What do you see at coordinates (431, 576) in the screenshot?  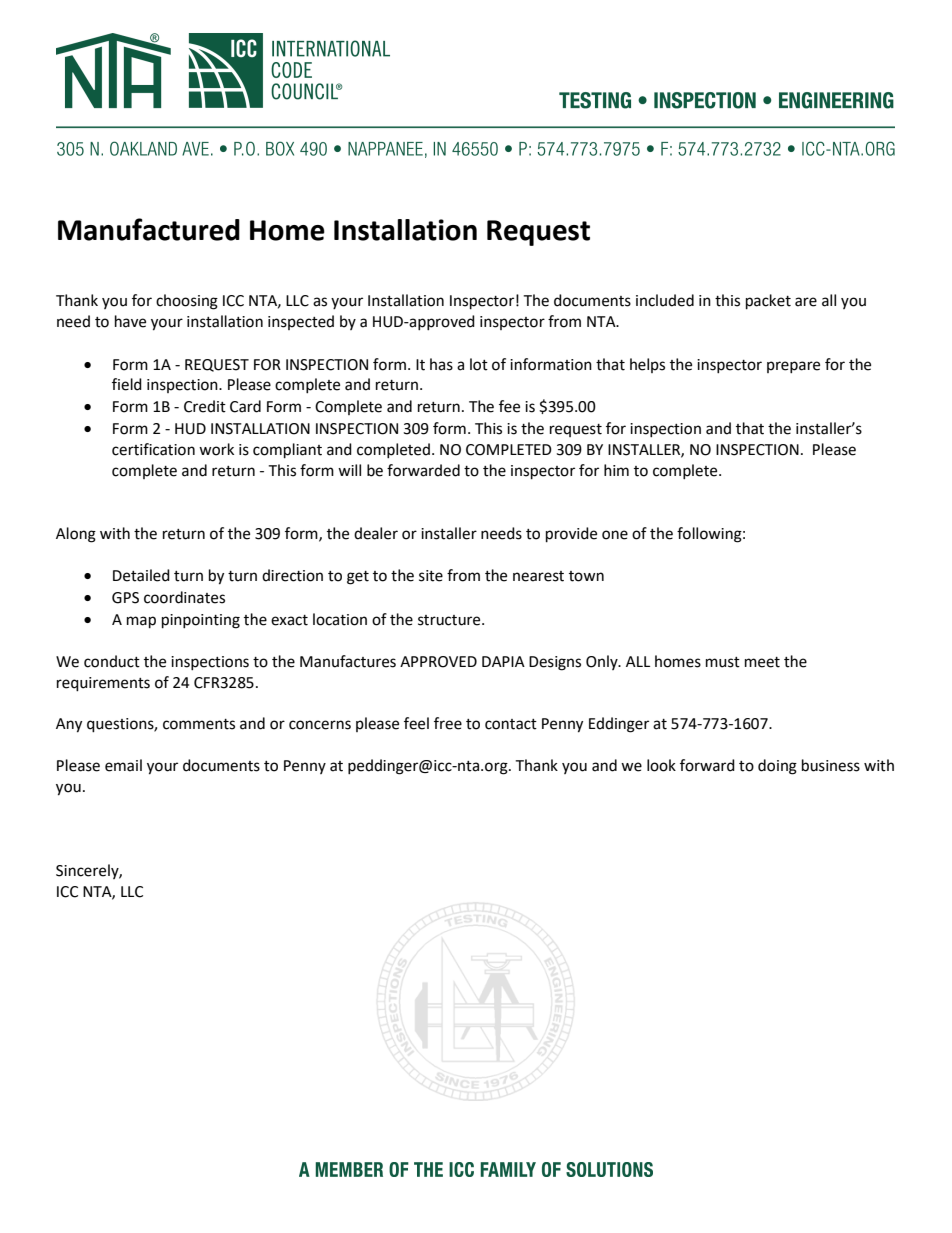 I see `site` at bounding box center [431, 576].
